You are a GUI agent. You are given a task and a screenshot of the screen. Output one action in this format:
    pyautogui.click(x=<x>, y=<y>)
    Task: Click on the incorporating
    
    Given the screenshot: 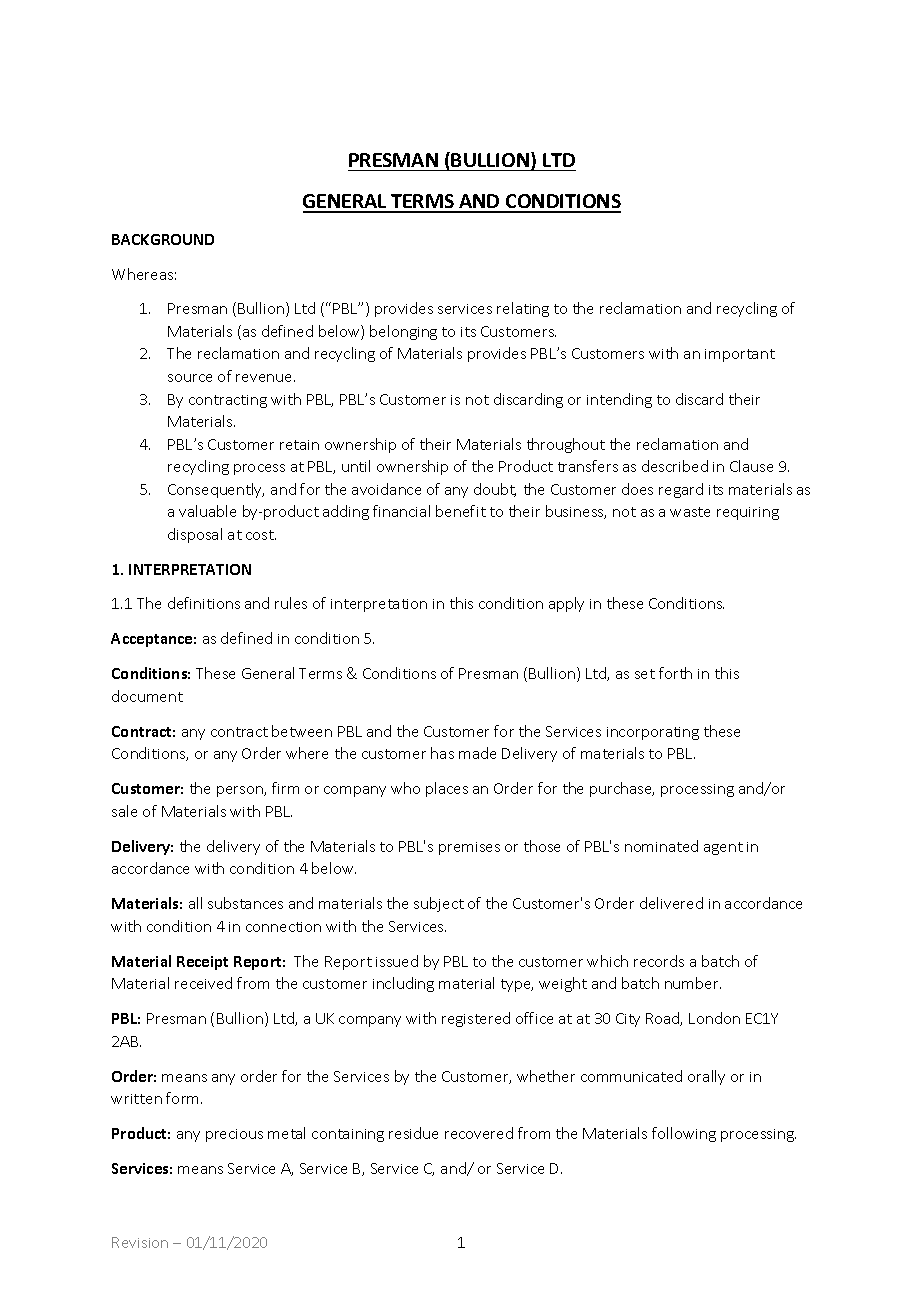 What is the action you would take?
    pyautogui.click(x=653, y=733)
